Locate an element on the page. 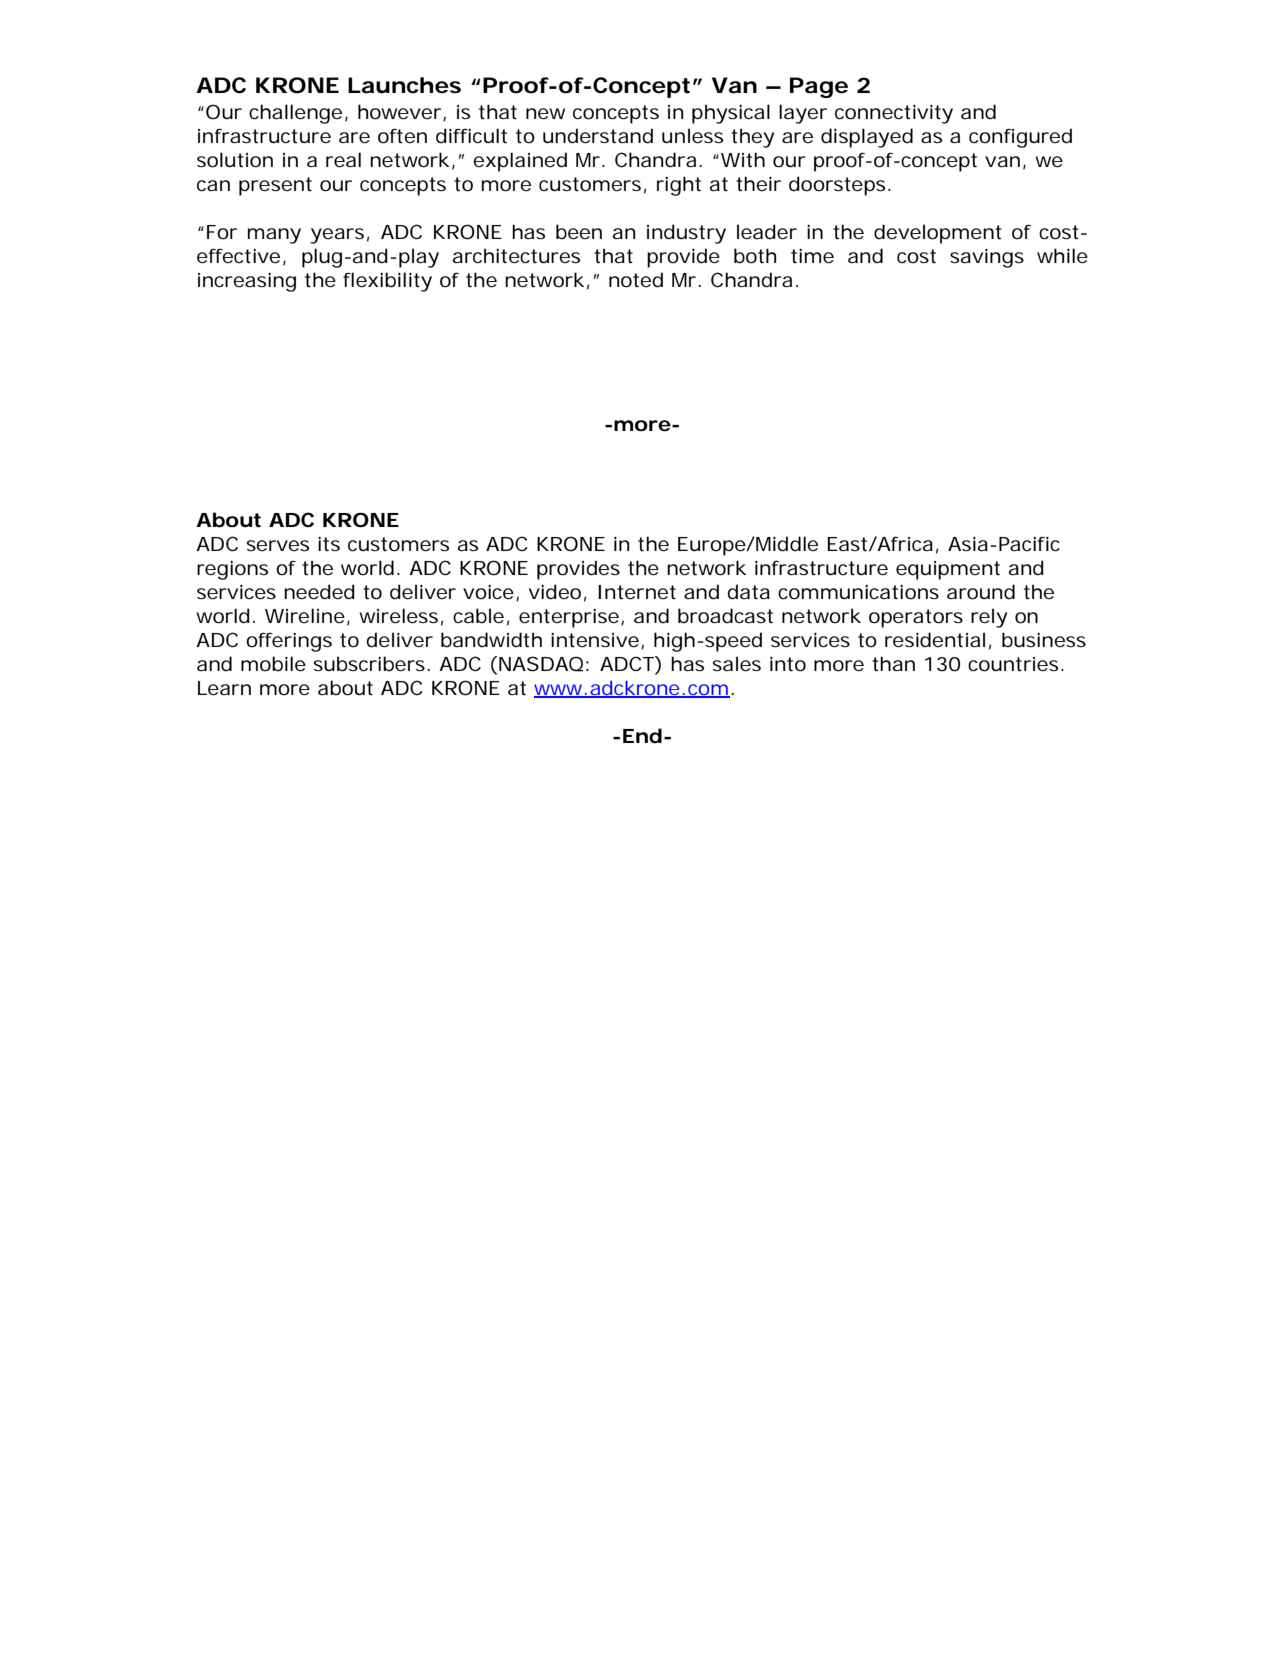 The height and width of the image is (1662, 1285). challenge is located at coordinates (295, 114).
